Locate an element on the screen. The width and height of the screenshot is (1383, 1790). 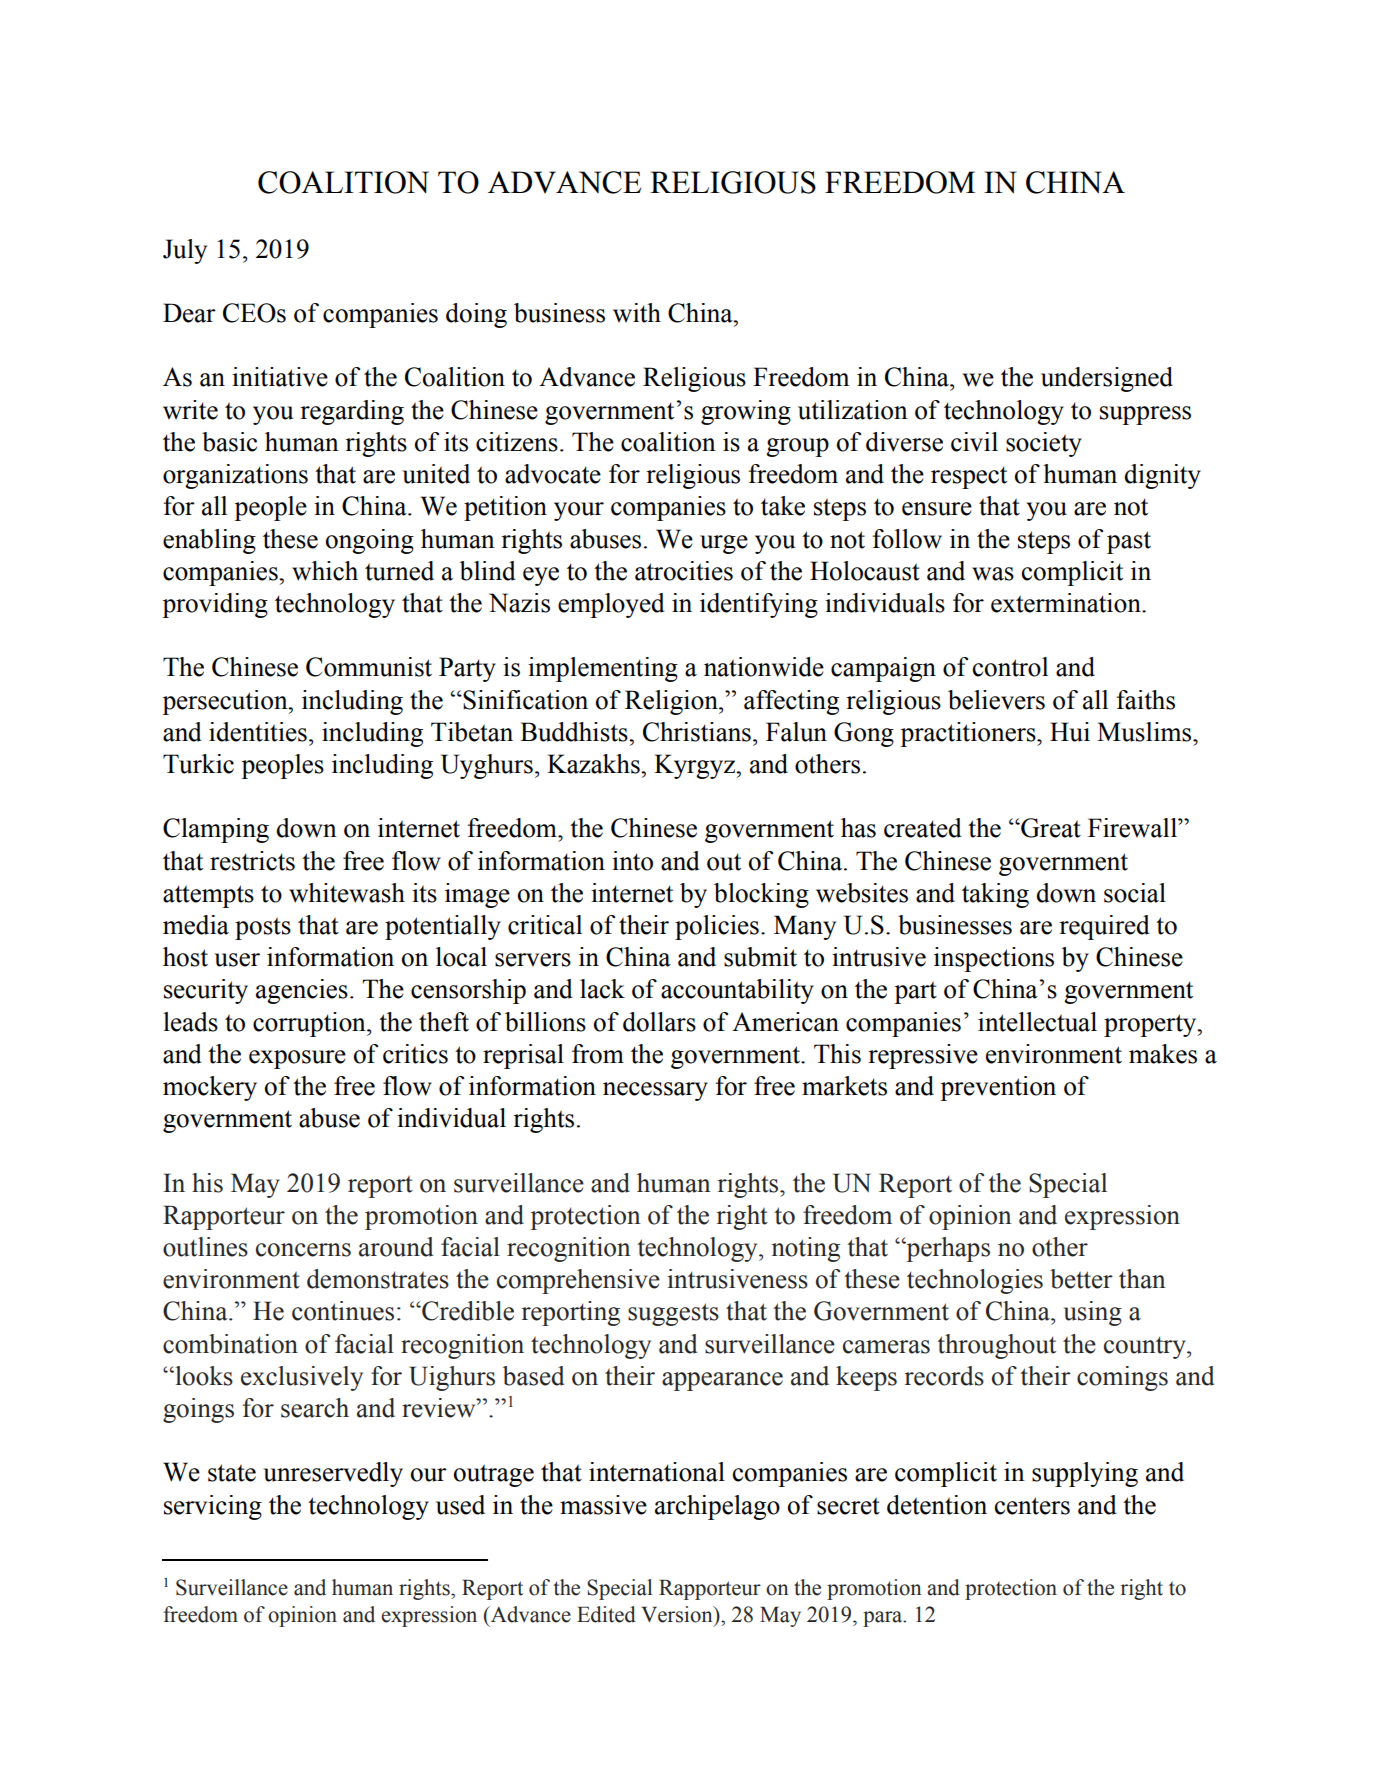
which is located at coordinates (325, 571).
